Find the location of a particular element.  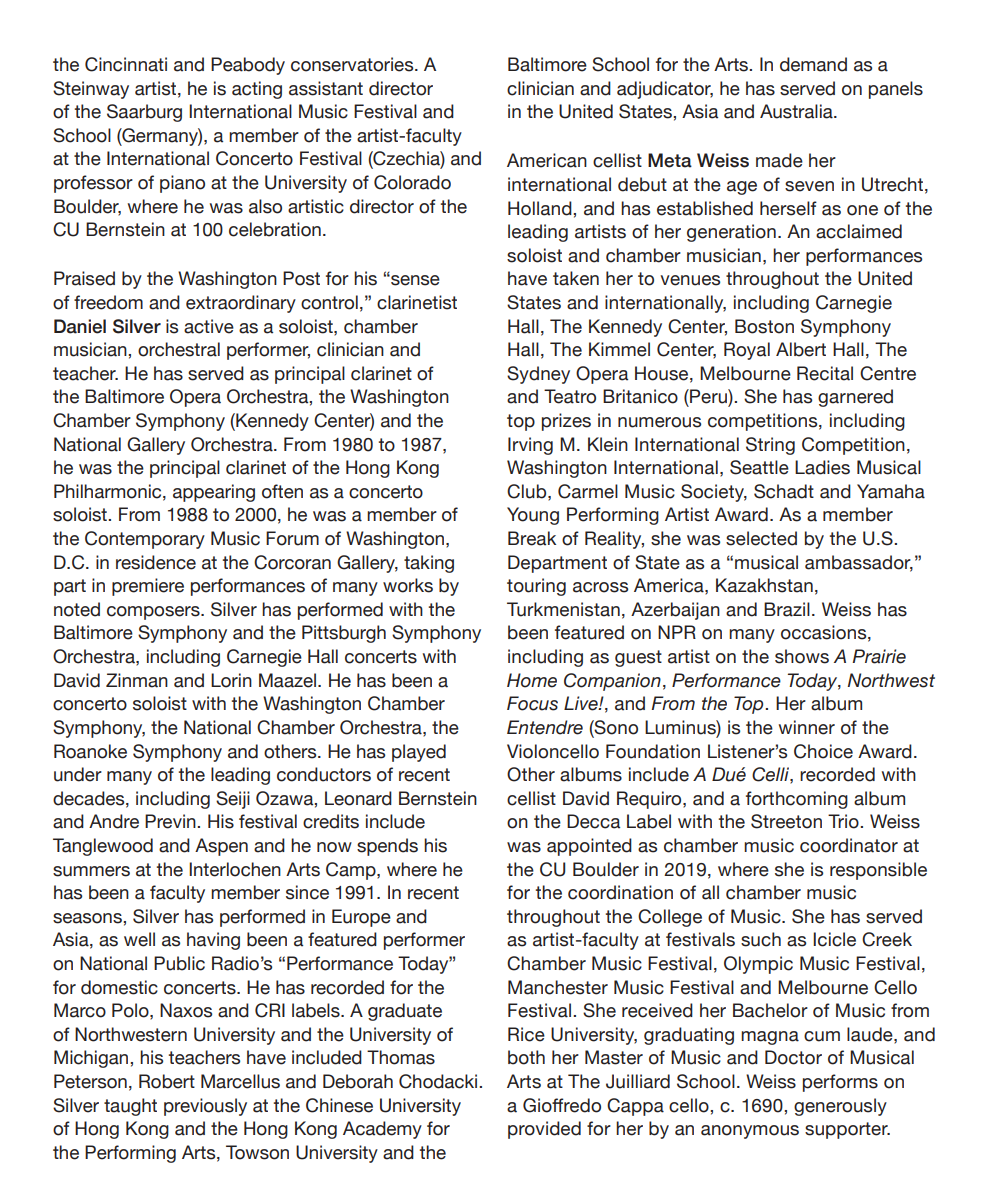

provided is located at coordinates (544, 1130).
